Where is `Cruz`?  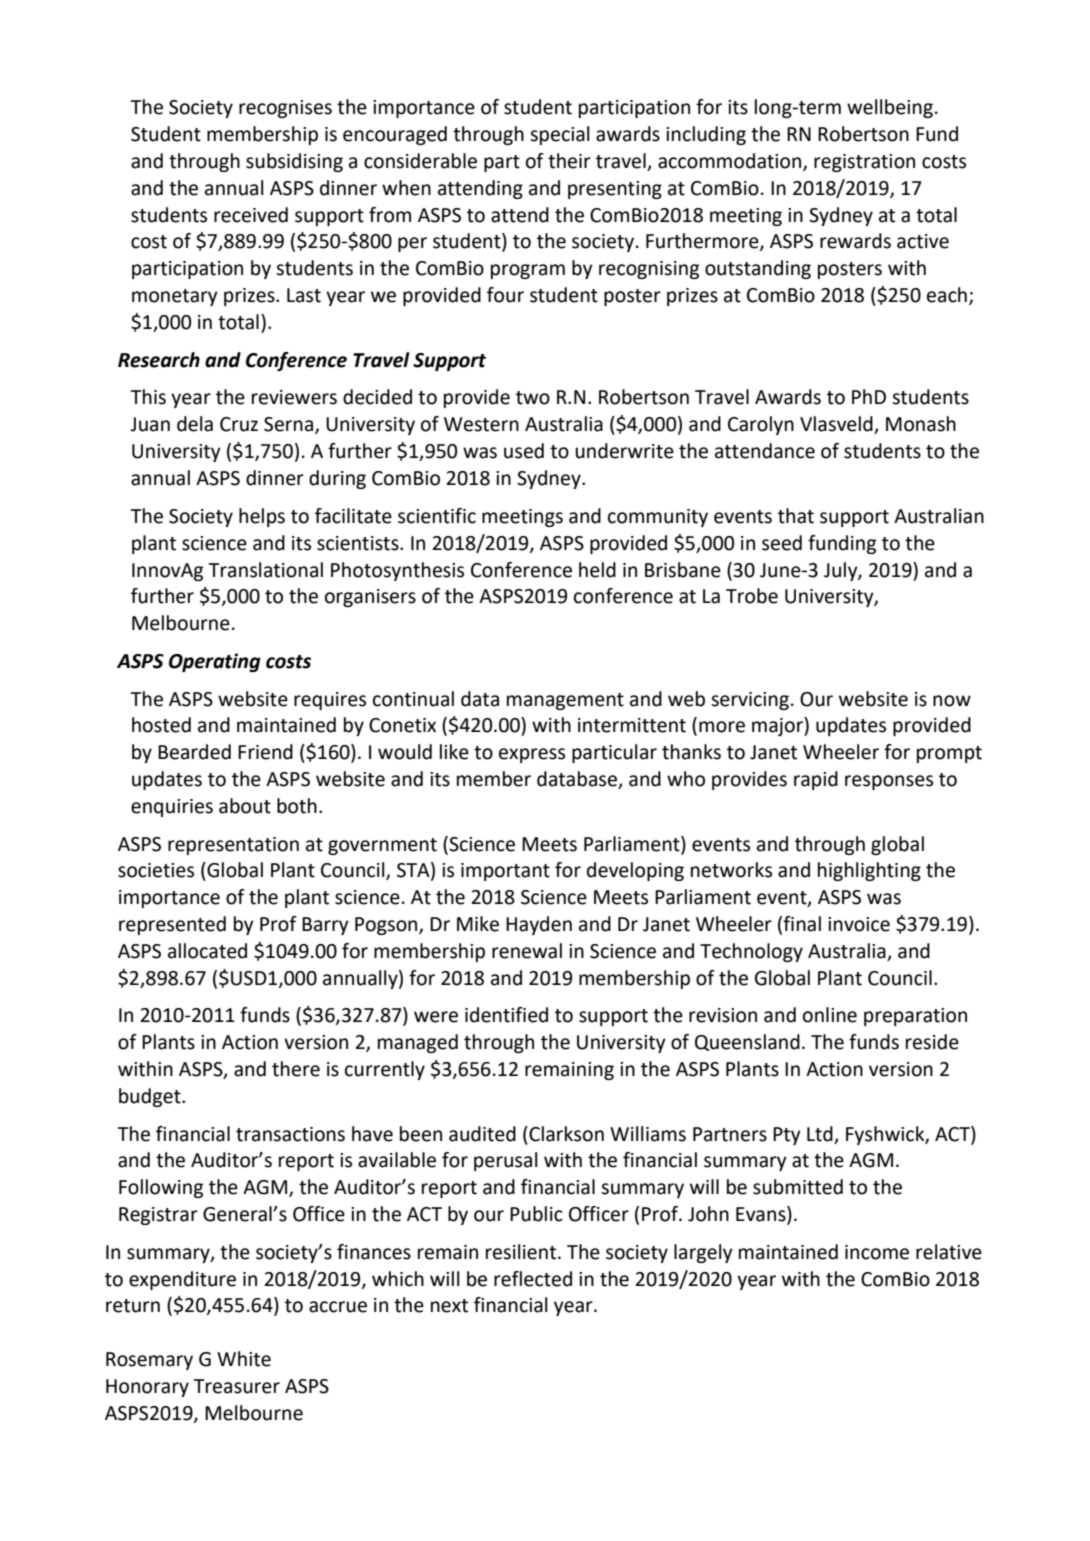 Cruz is located at coordinates (239, 424).
